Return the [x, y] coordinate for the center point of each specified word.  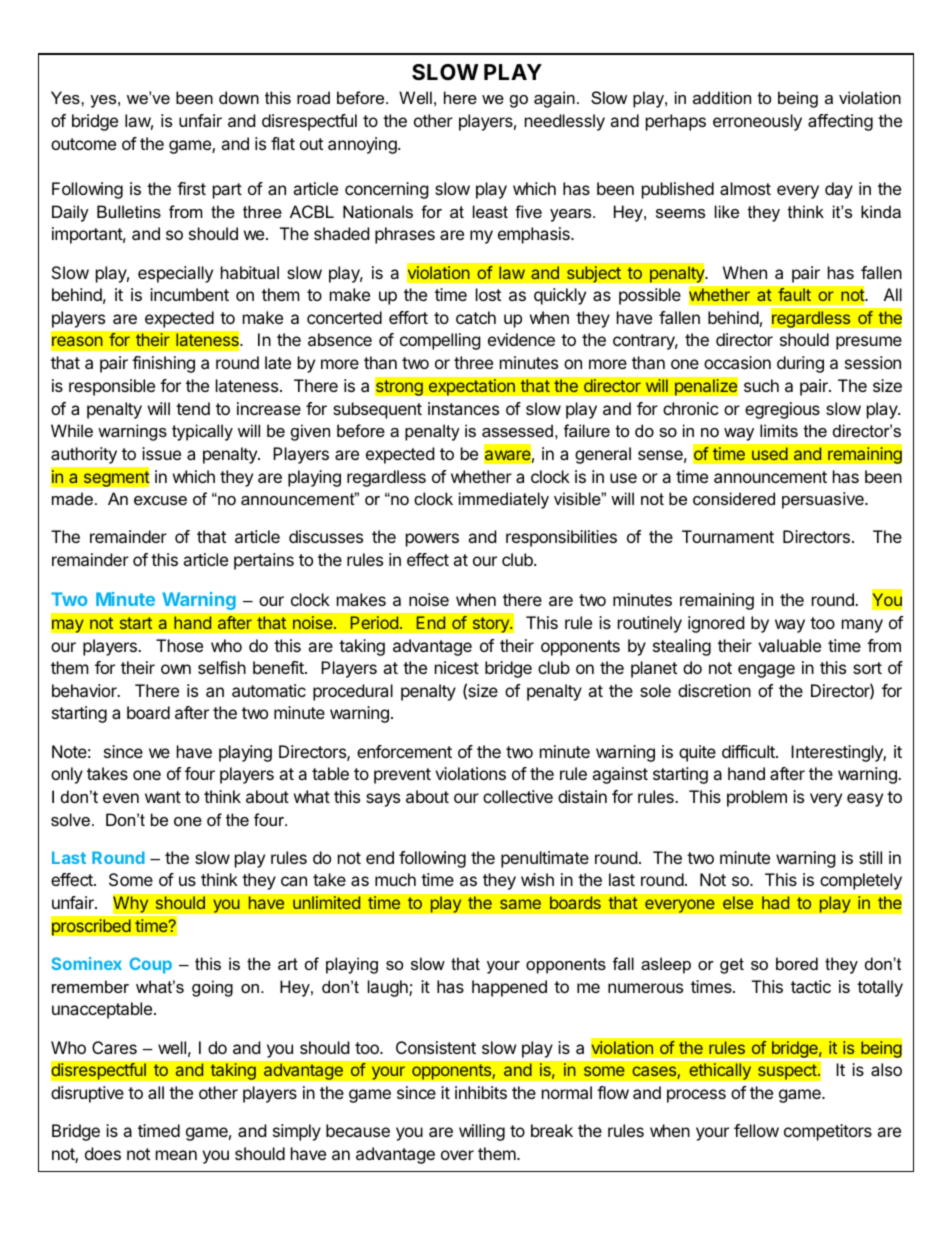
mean [176, 1155]
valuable [789, 645]
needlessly [565, 122]
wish [537, 879]
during [800, 364]
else [738, 902]
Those [179, 645]
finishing [163, 364]
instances [463, 408]
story [491, 625]
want [163, 797]
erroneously [757, 122]
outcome [83, 144]
